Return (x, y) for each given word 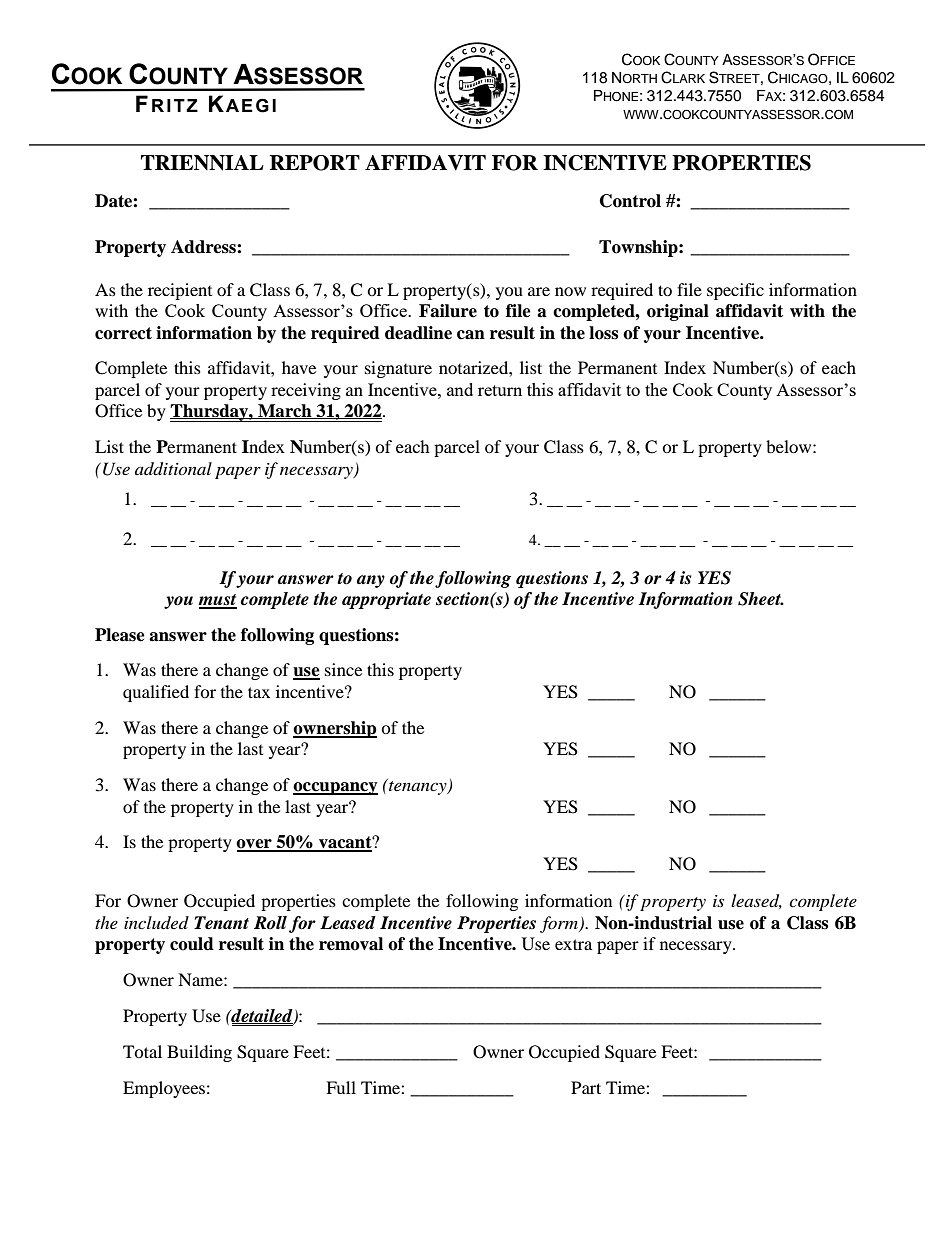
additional (173, 469)
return (500, 390)
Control (630, 201)
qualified (156, 693)
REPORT (315, 163)
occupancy (335, 788)
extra (573, 944)
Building (199, 1053)
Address (204, 247)
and (460, 389)
